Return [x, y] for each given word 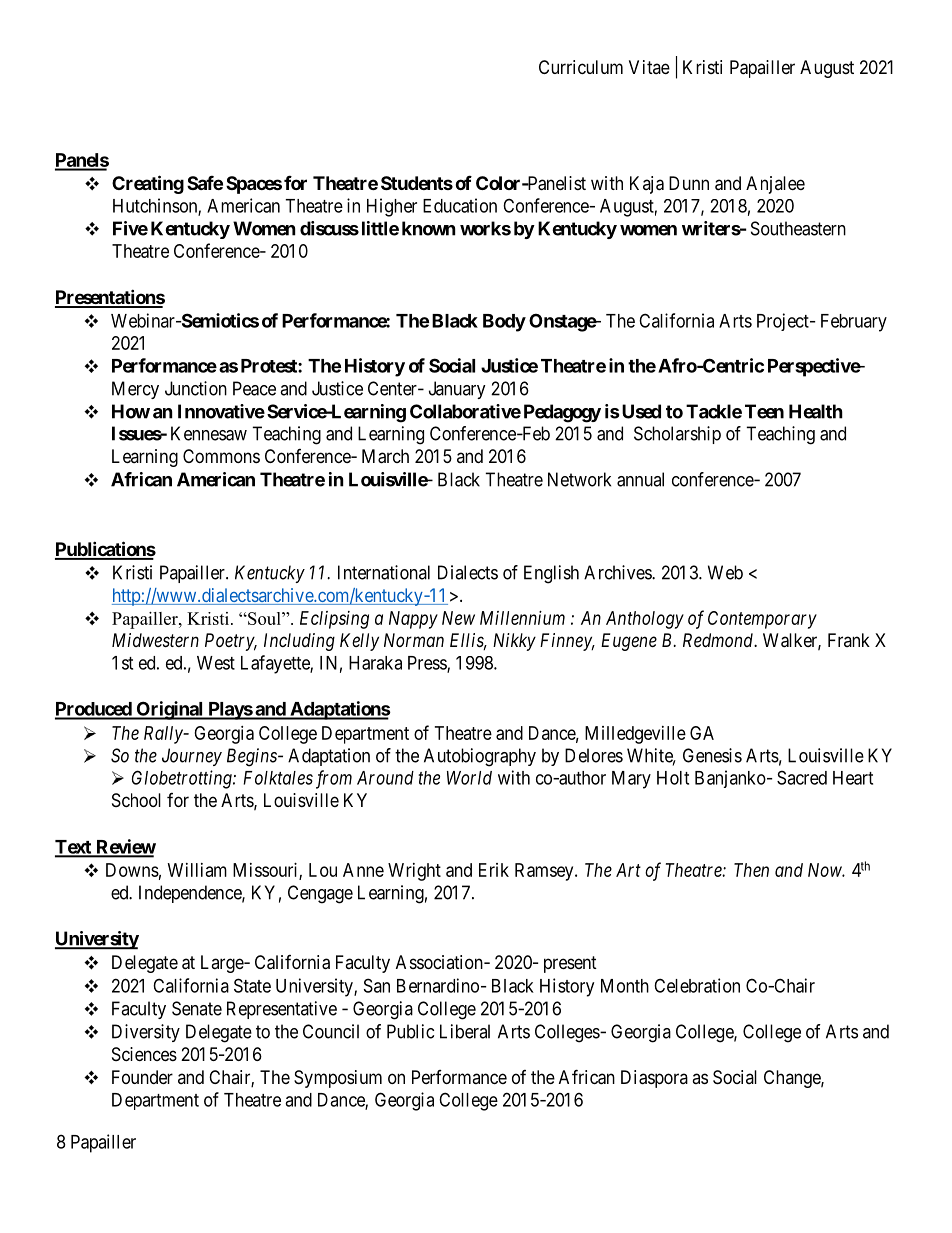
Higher [392, 207]
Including [299, 642]
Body [504, 323]
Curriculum [581, 67]
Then [751, 870]
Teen [764, 411]
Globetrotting [183, 779]
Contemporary [762, 620]
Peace [254, 388]
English [551, 574]
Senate [197, 1008]
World [469, 778]
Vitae [649, 67]
